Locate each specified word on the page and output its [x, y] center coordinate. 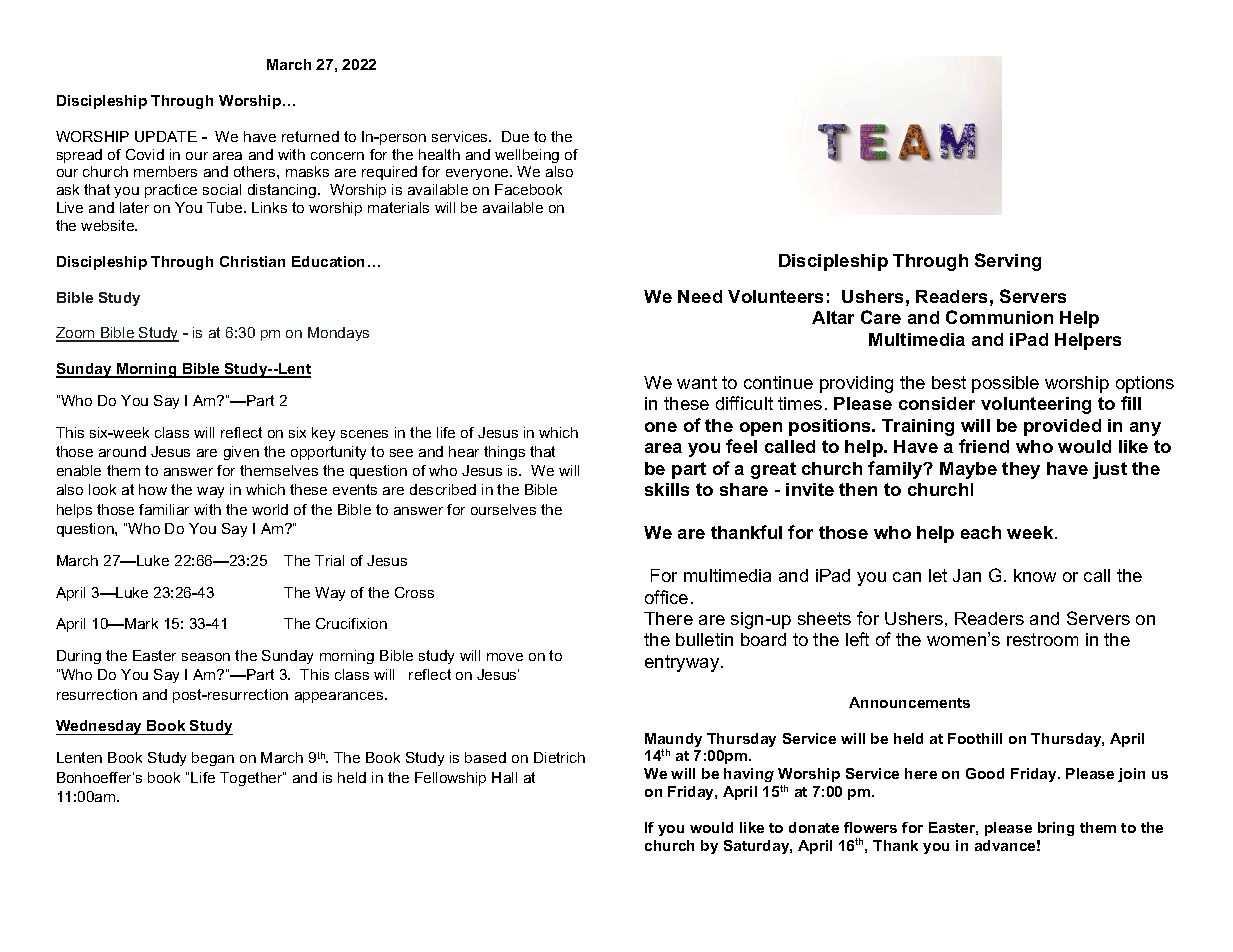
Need [700, 296]
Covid [145, 154]
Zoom [76, 334]
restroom [1042, 639]
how [153, 489]
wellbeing [527, 156]
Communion [999, 317]
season [206, 657]
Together [252, 779]
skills [667, 489]
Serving [1008, 262]
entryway [683, 663]
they [1021, 470]
